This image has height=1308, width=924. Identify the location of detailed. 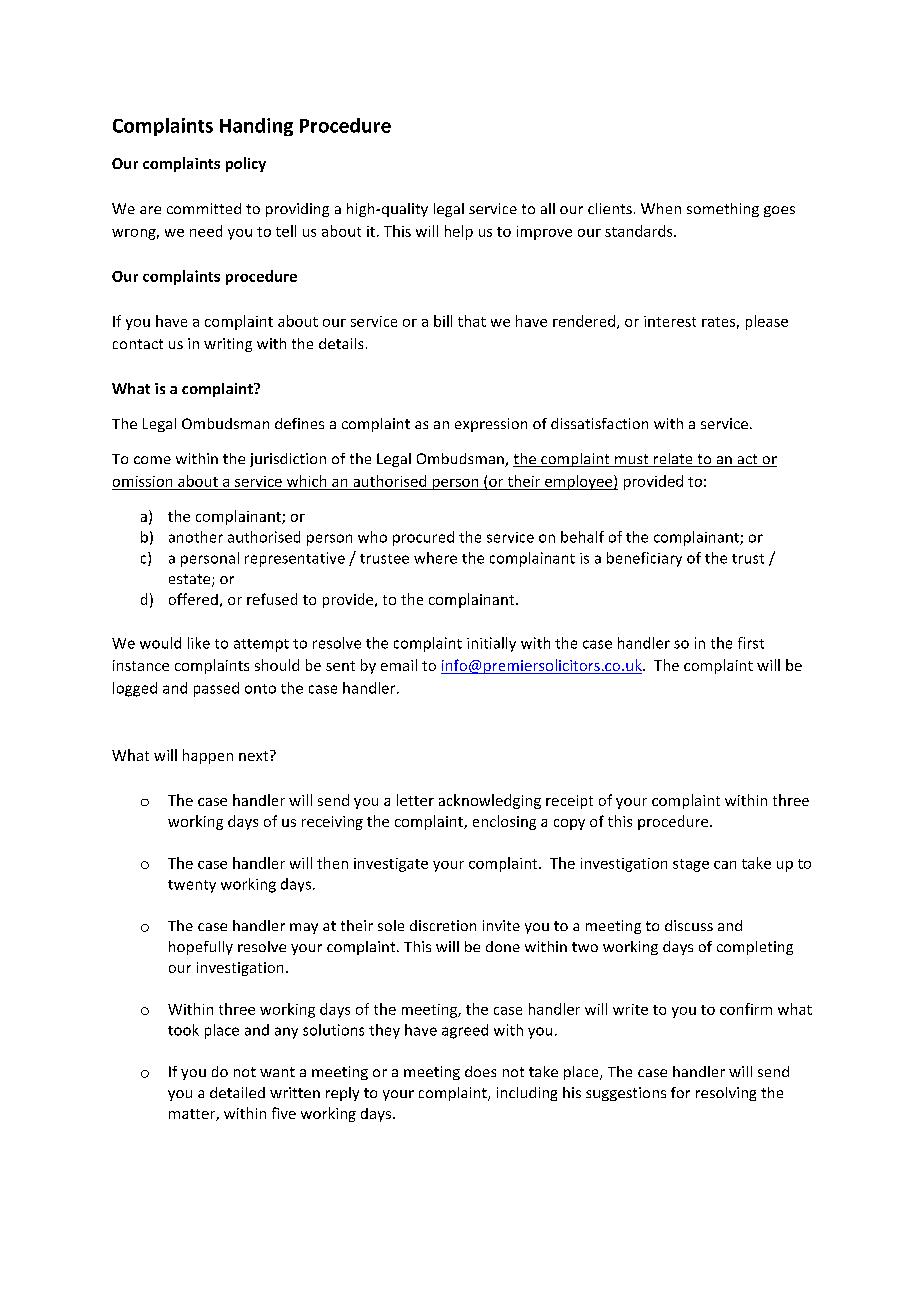
(237, 1092).
